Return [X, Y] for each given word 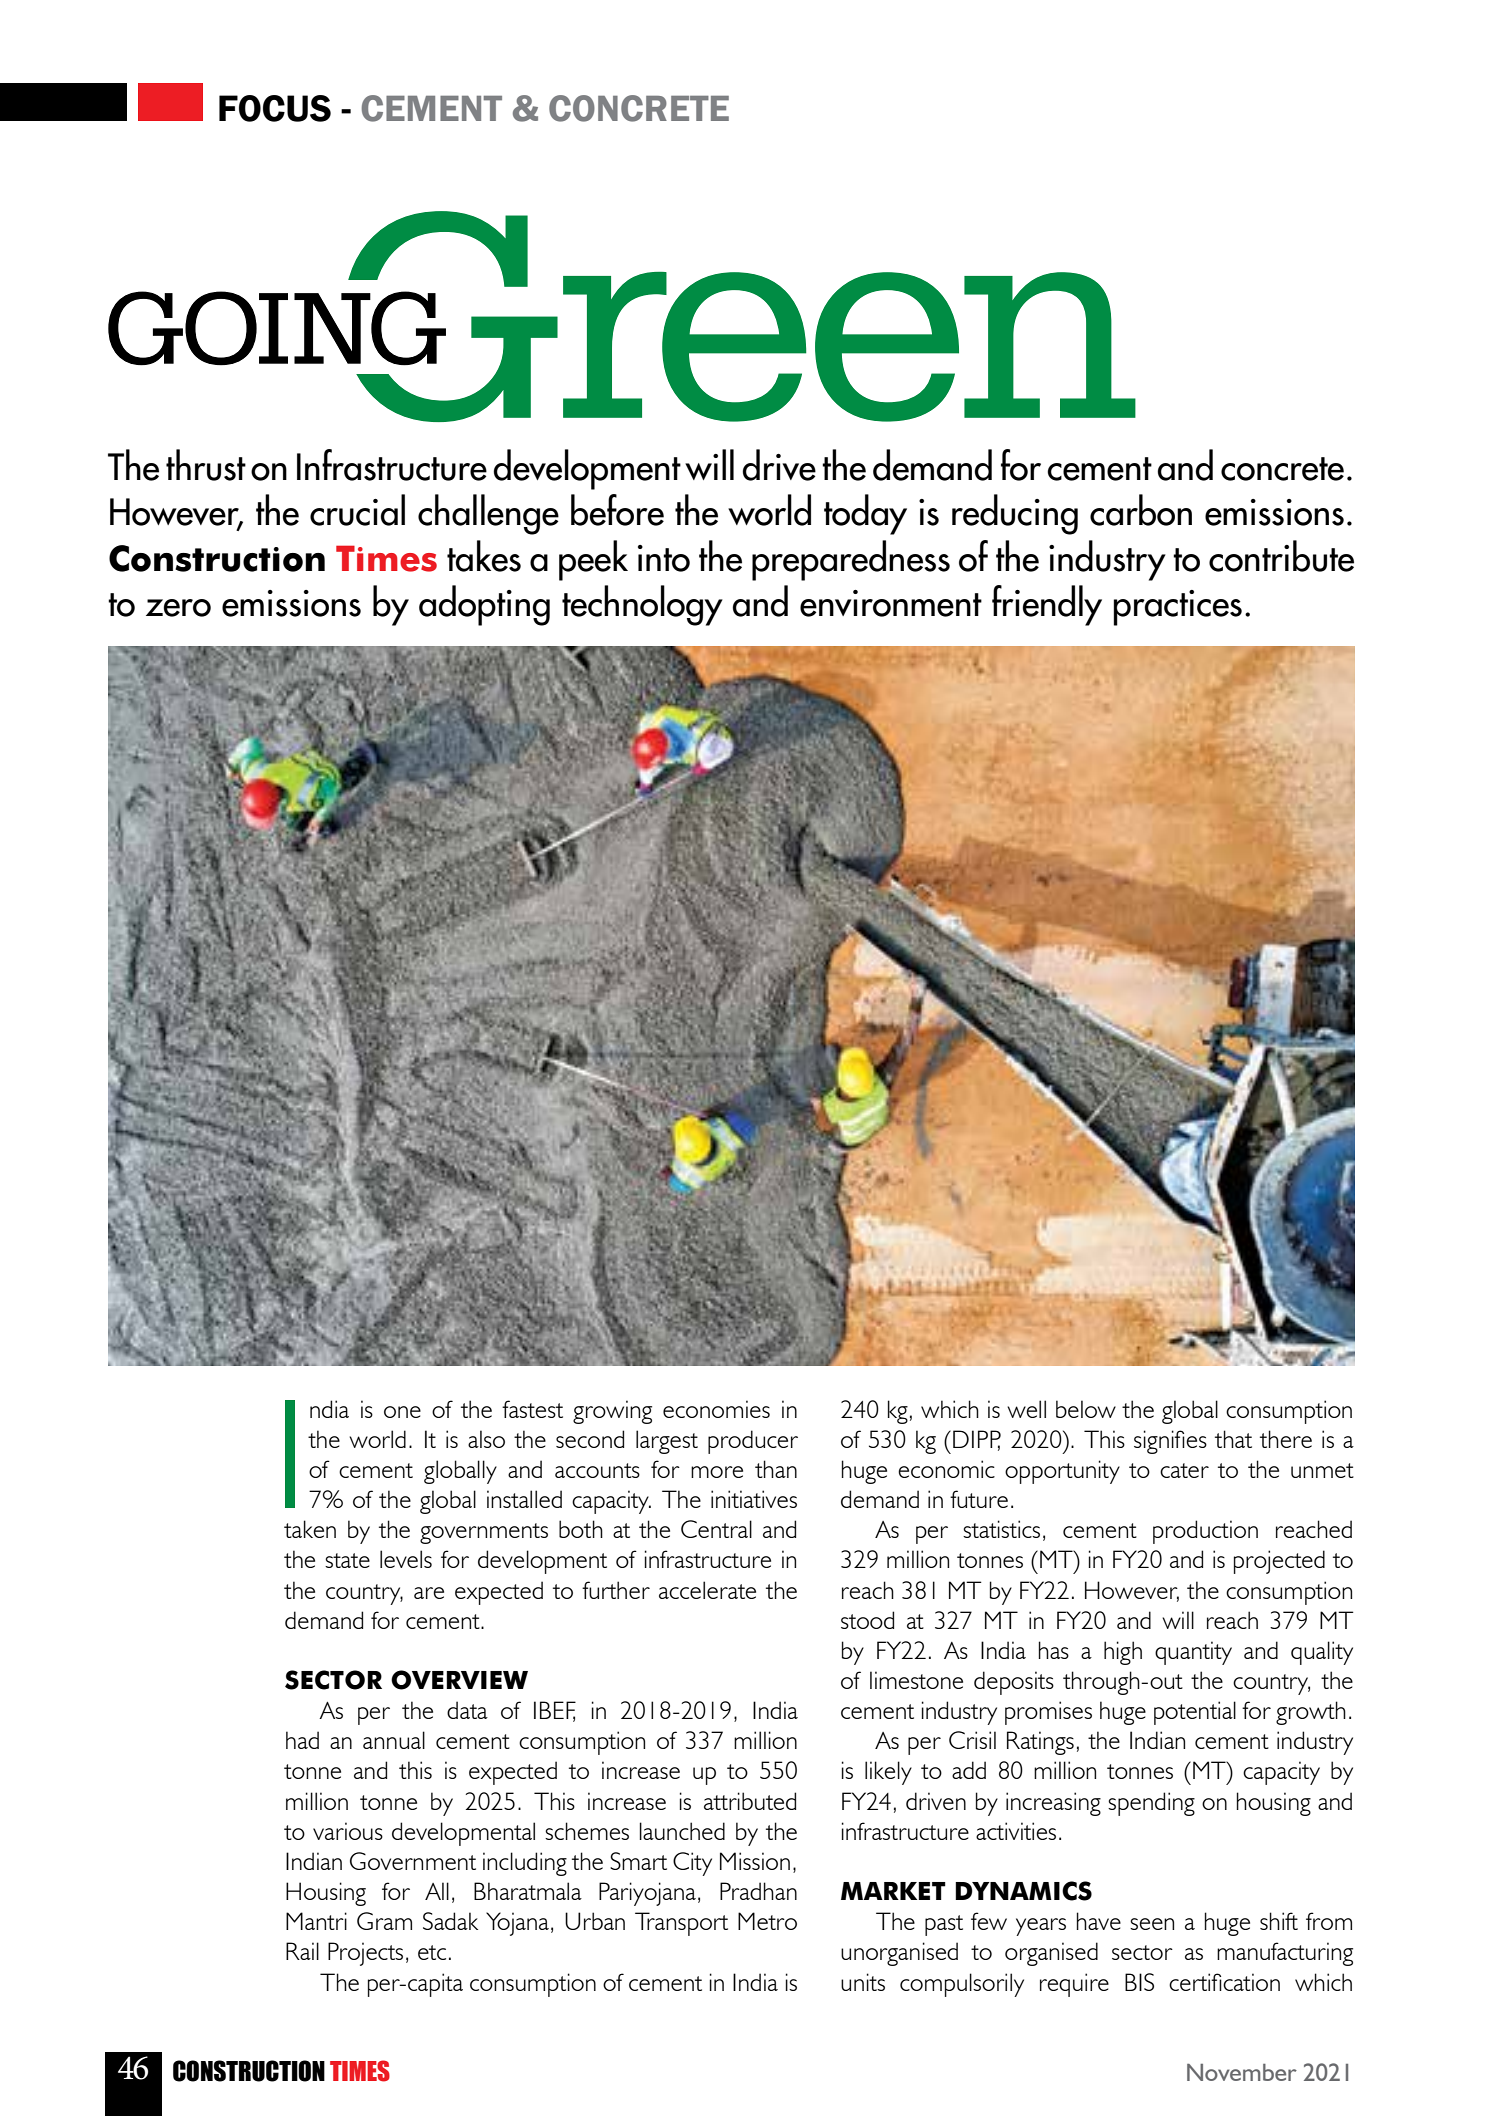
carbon [1141, 510]
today [865, 514]
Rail [302, 1951]
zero [178, 608]
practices [1178, 608]
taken [310, 1529]
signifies [1170, 1442]
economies [716, 1409]
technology [642, 605]
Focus [275, 108]
